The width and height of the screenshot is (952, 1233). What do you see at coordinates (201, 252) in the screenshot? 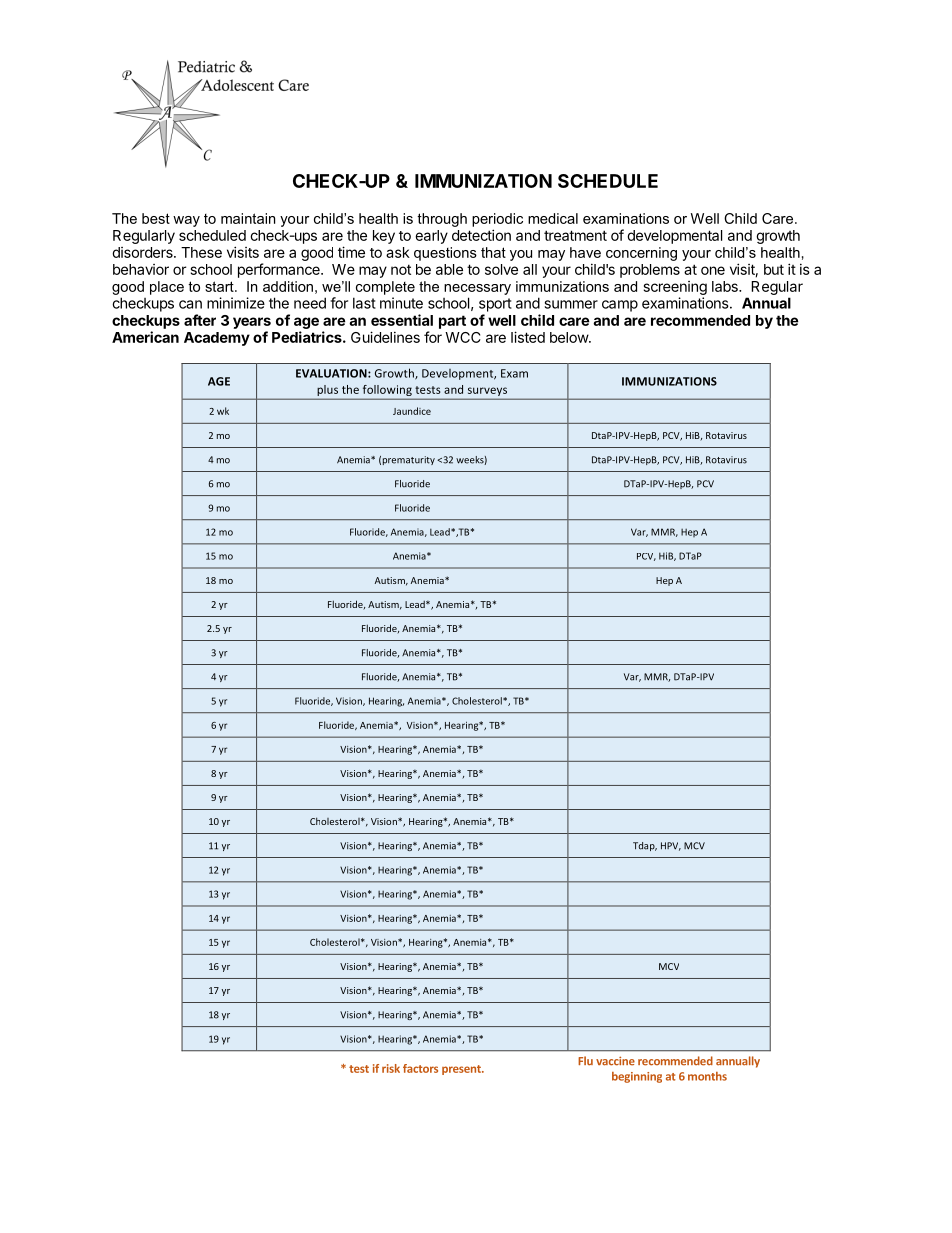
I see `These` at bounding box center [201, 252].
